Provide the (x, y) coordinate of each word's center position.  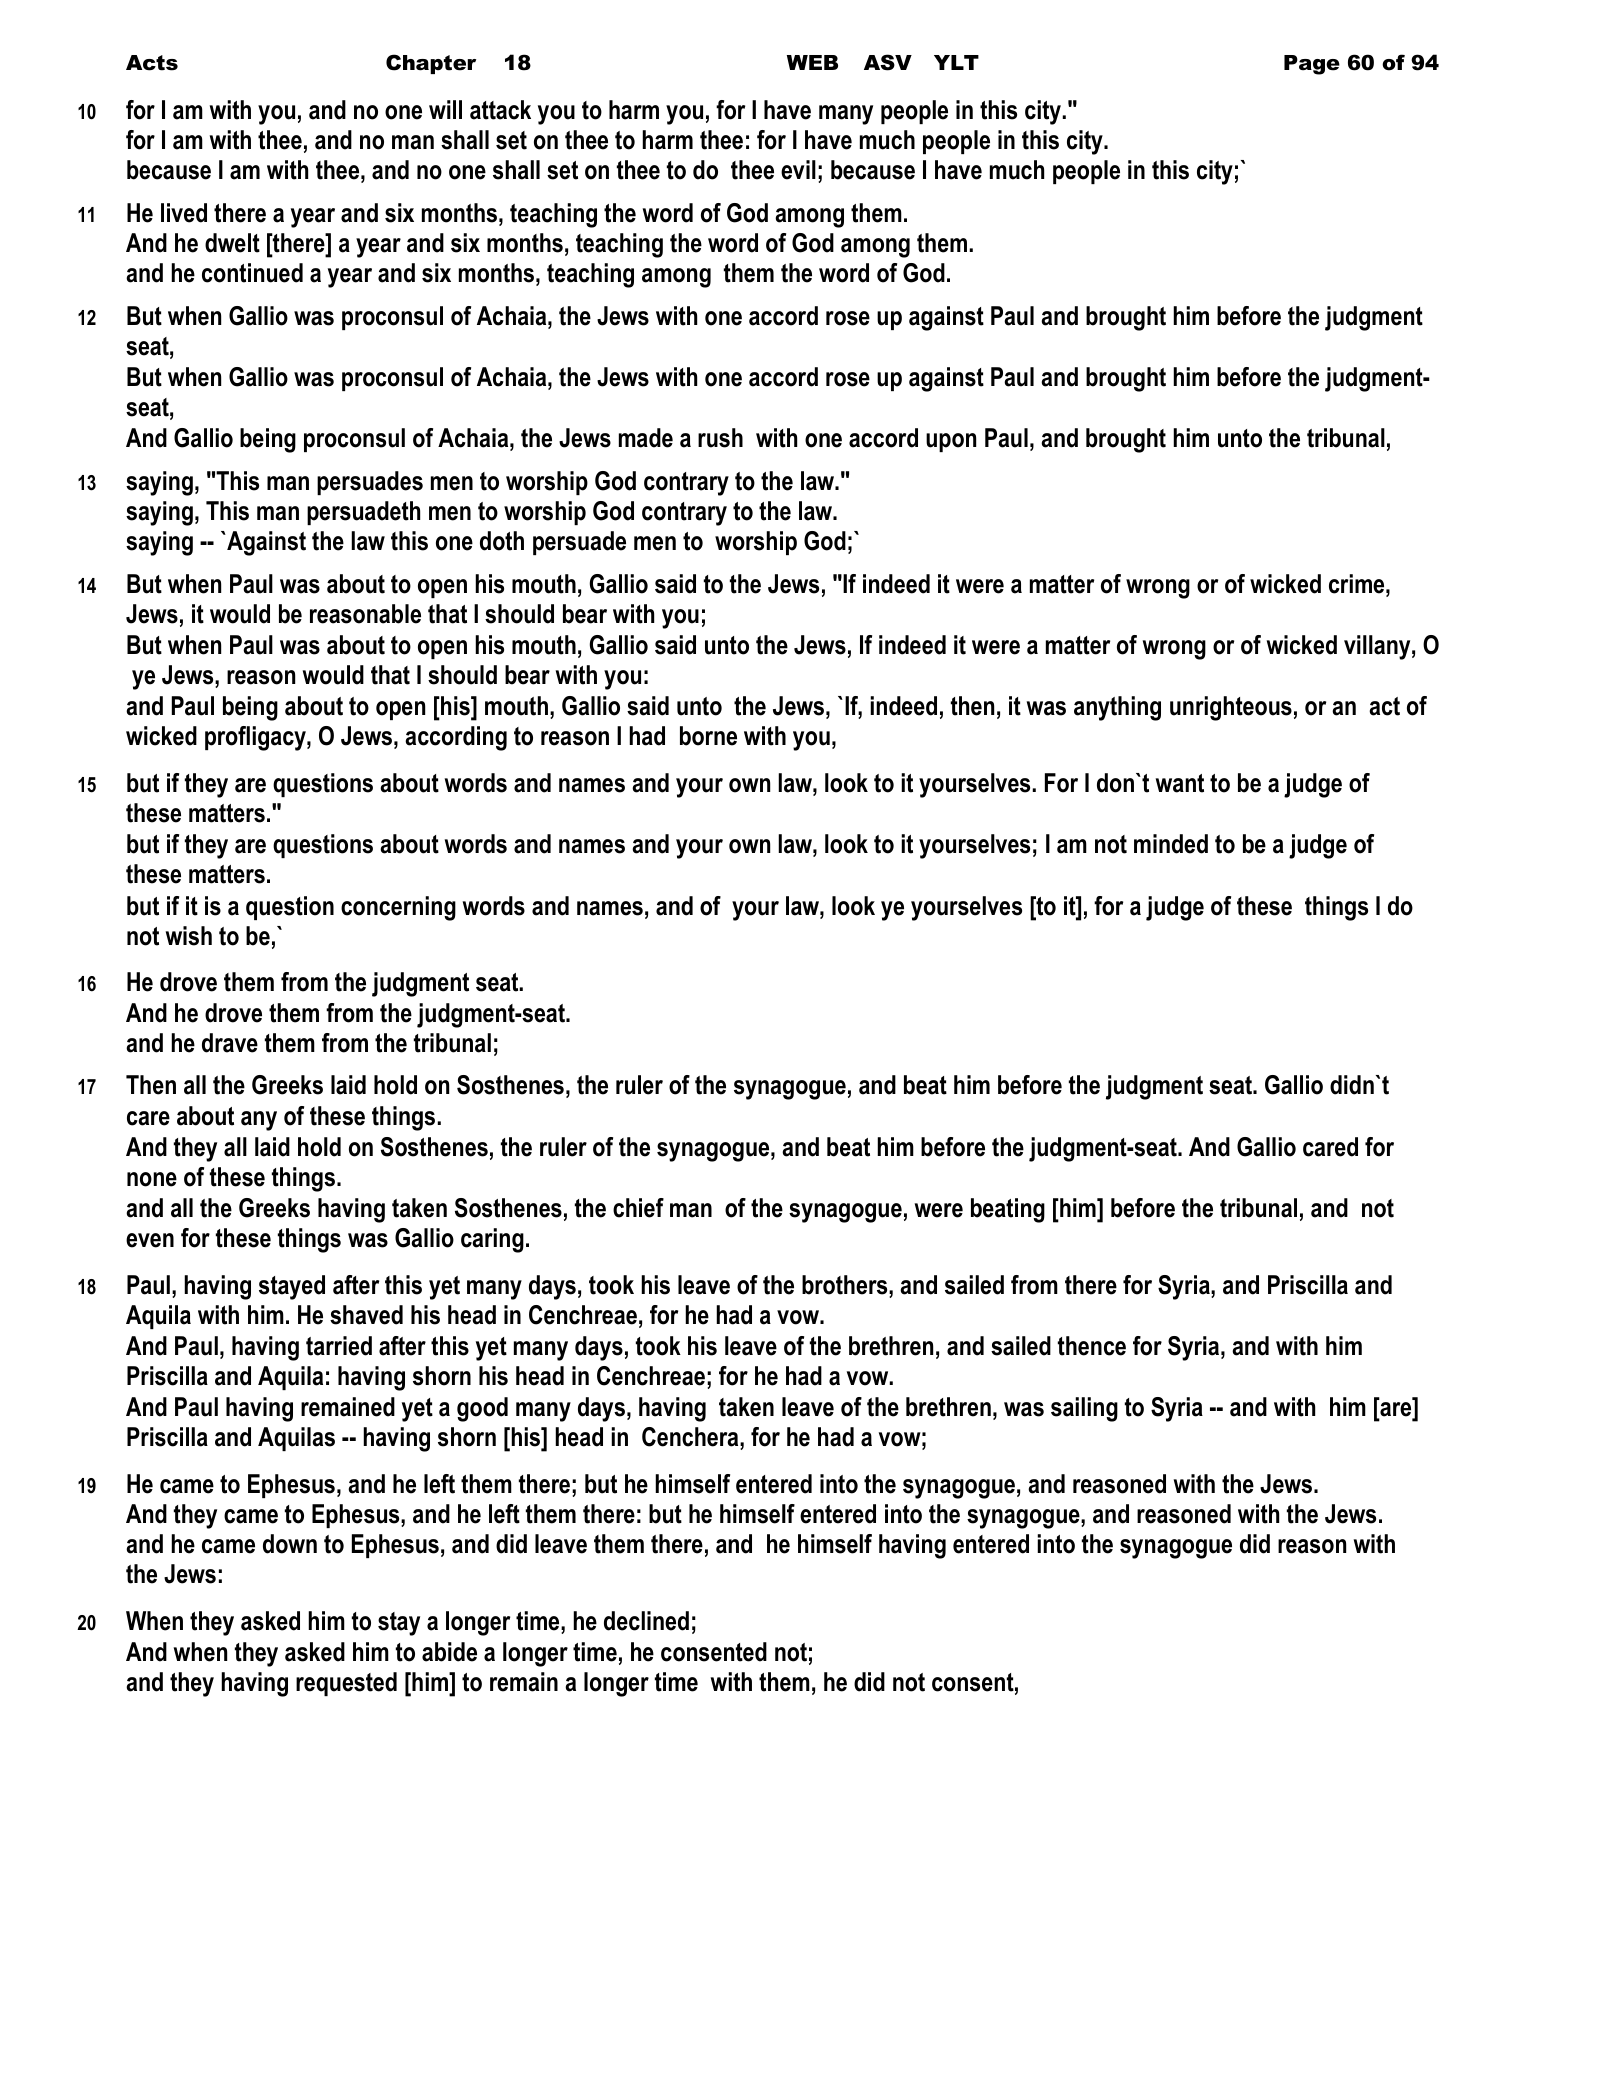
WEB (812, 62)
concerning (398, 908)
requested (346, 1684)
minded (1171, 844)
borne (708, 736)
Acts (152, 63)
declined (646, 1621)
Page (1312, 65)
